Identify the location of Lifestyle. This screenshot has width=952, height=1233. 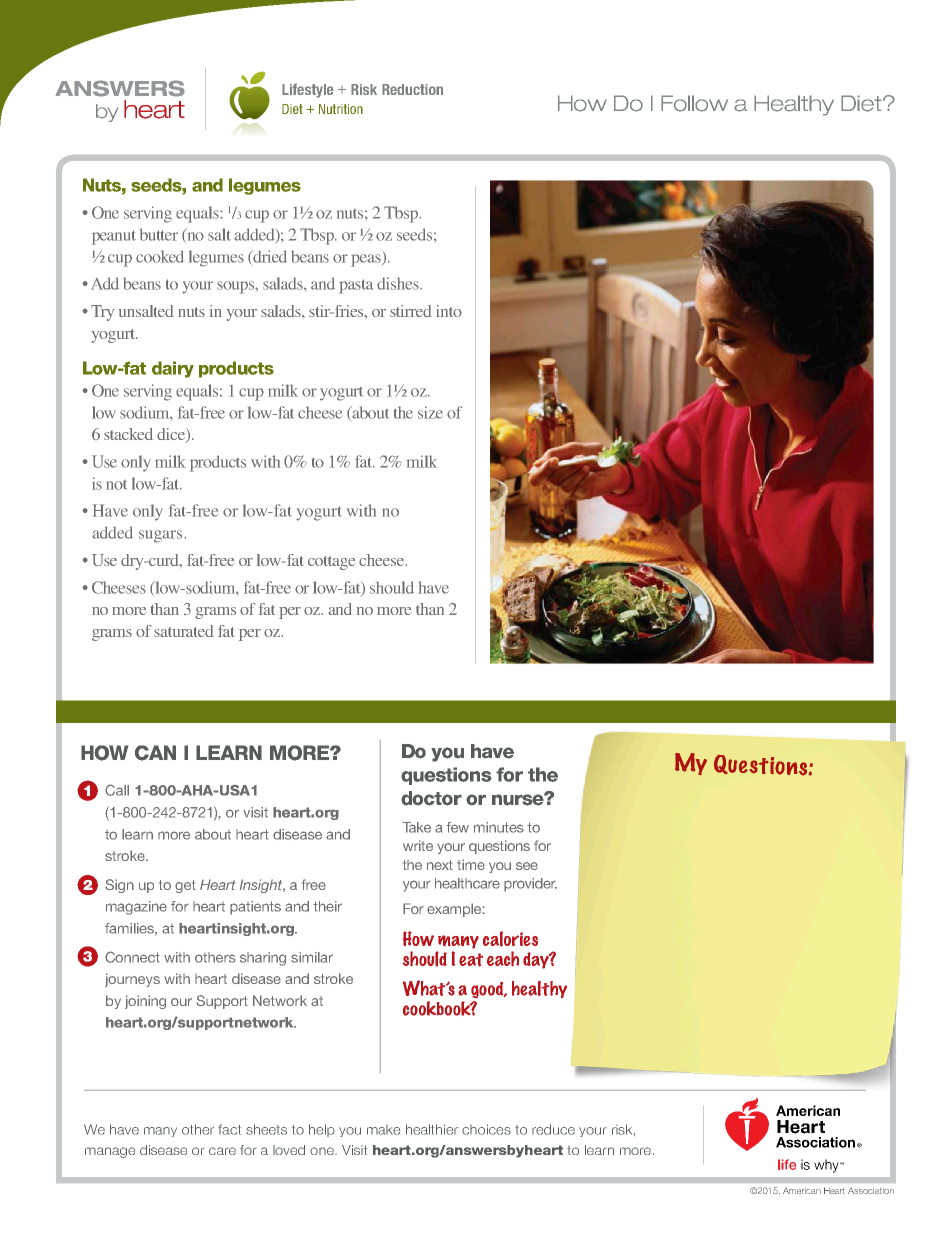
(308, 90).
